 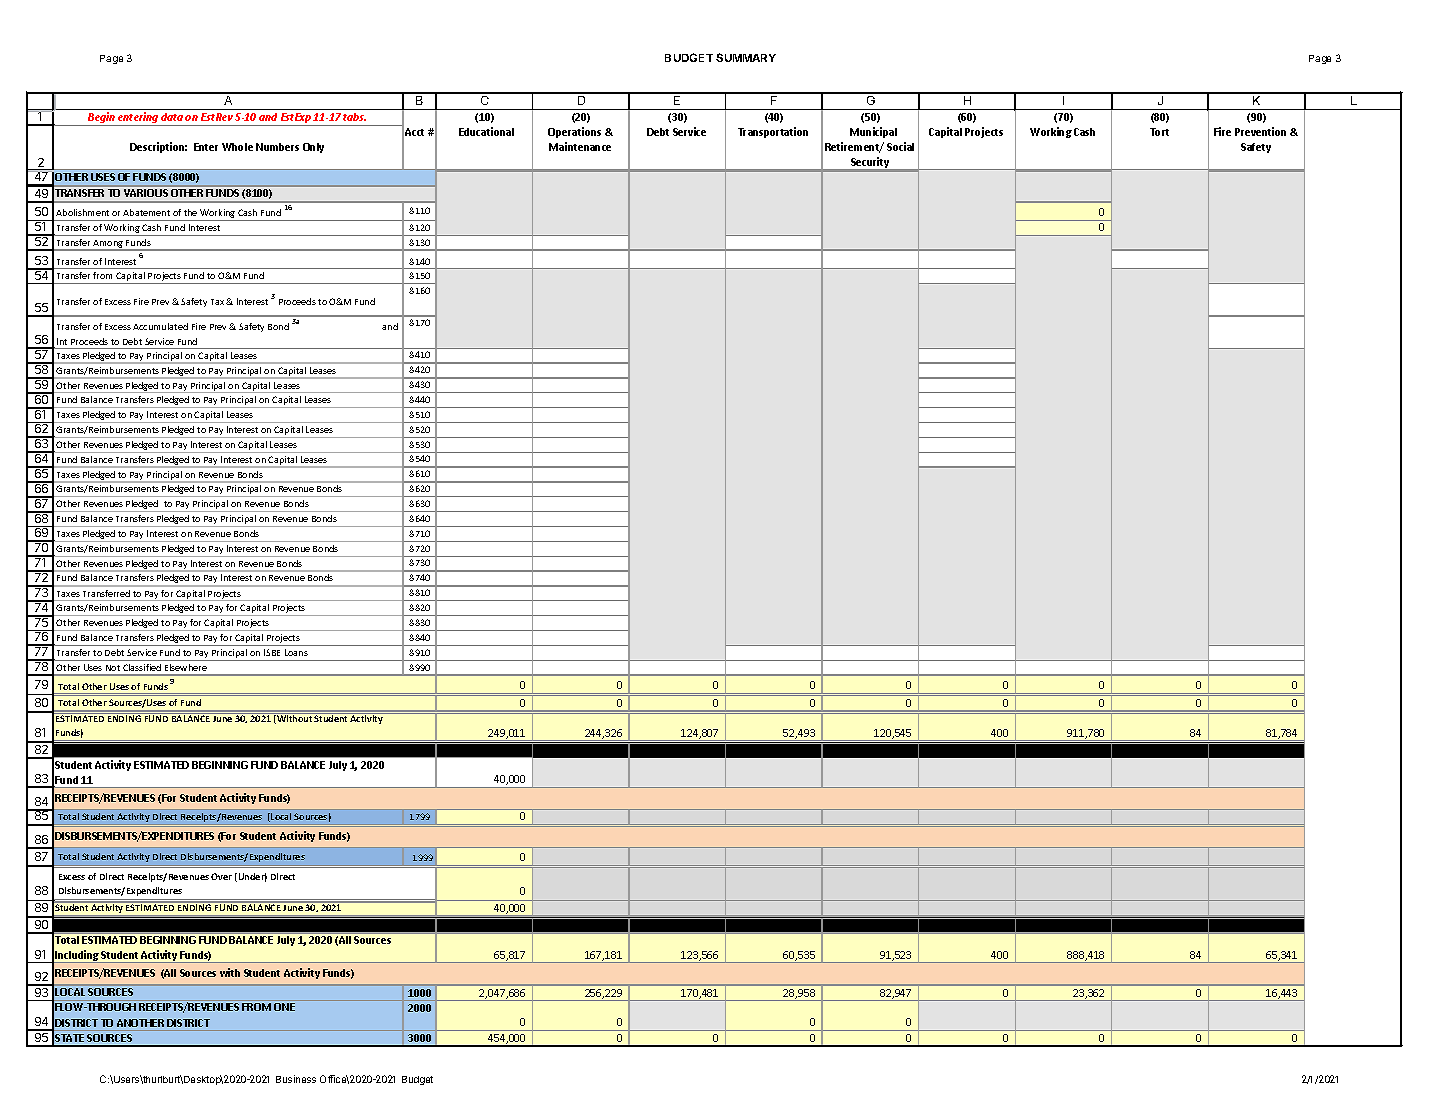 I want to click on Accumulated, so click(x=160, y=326).
